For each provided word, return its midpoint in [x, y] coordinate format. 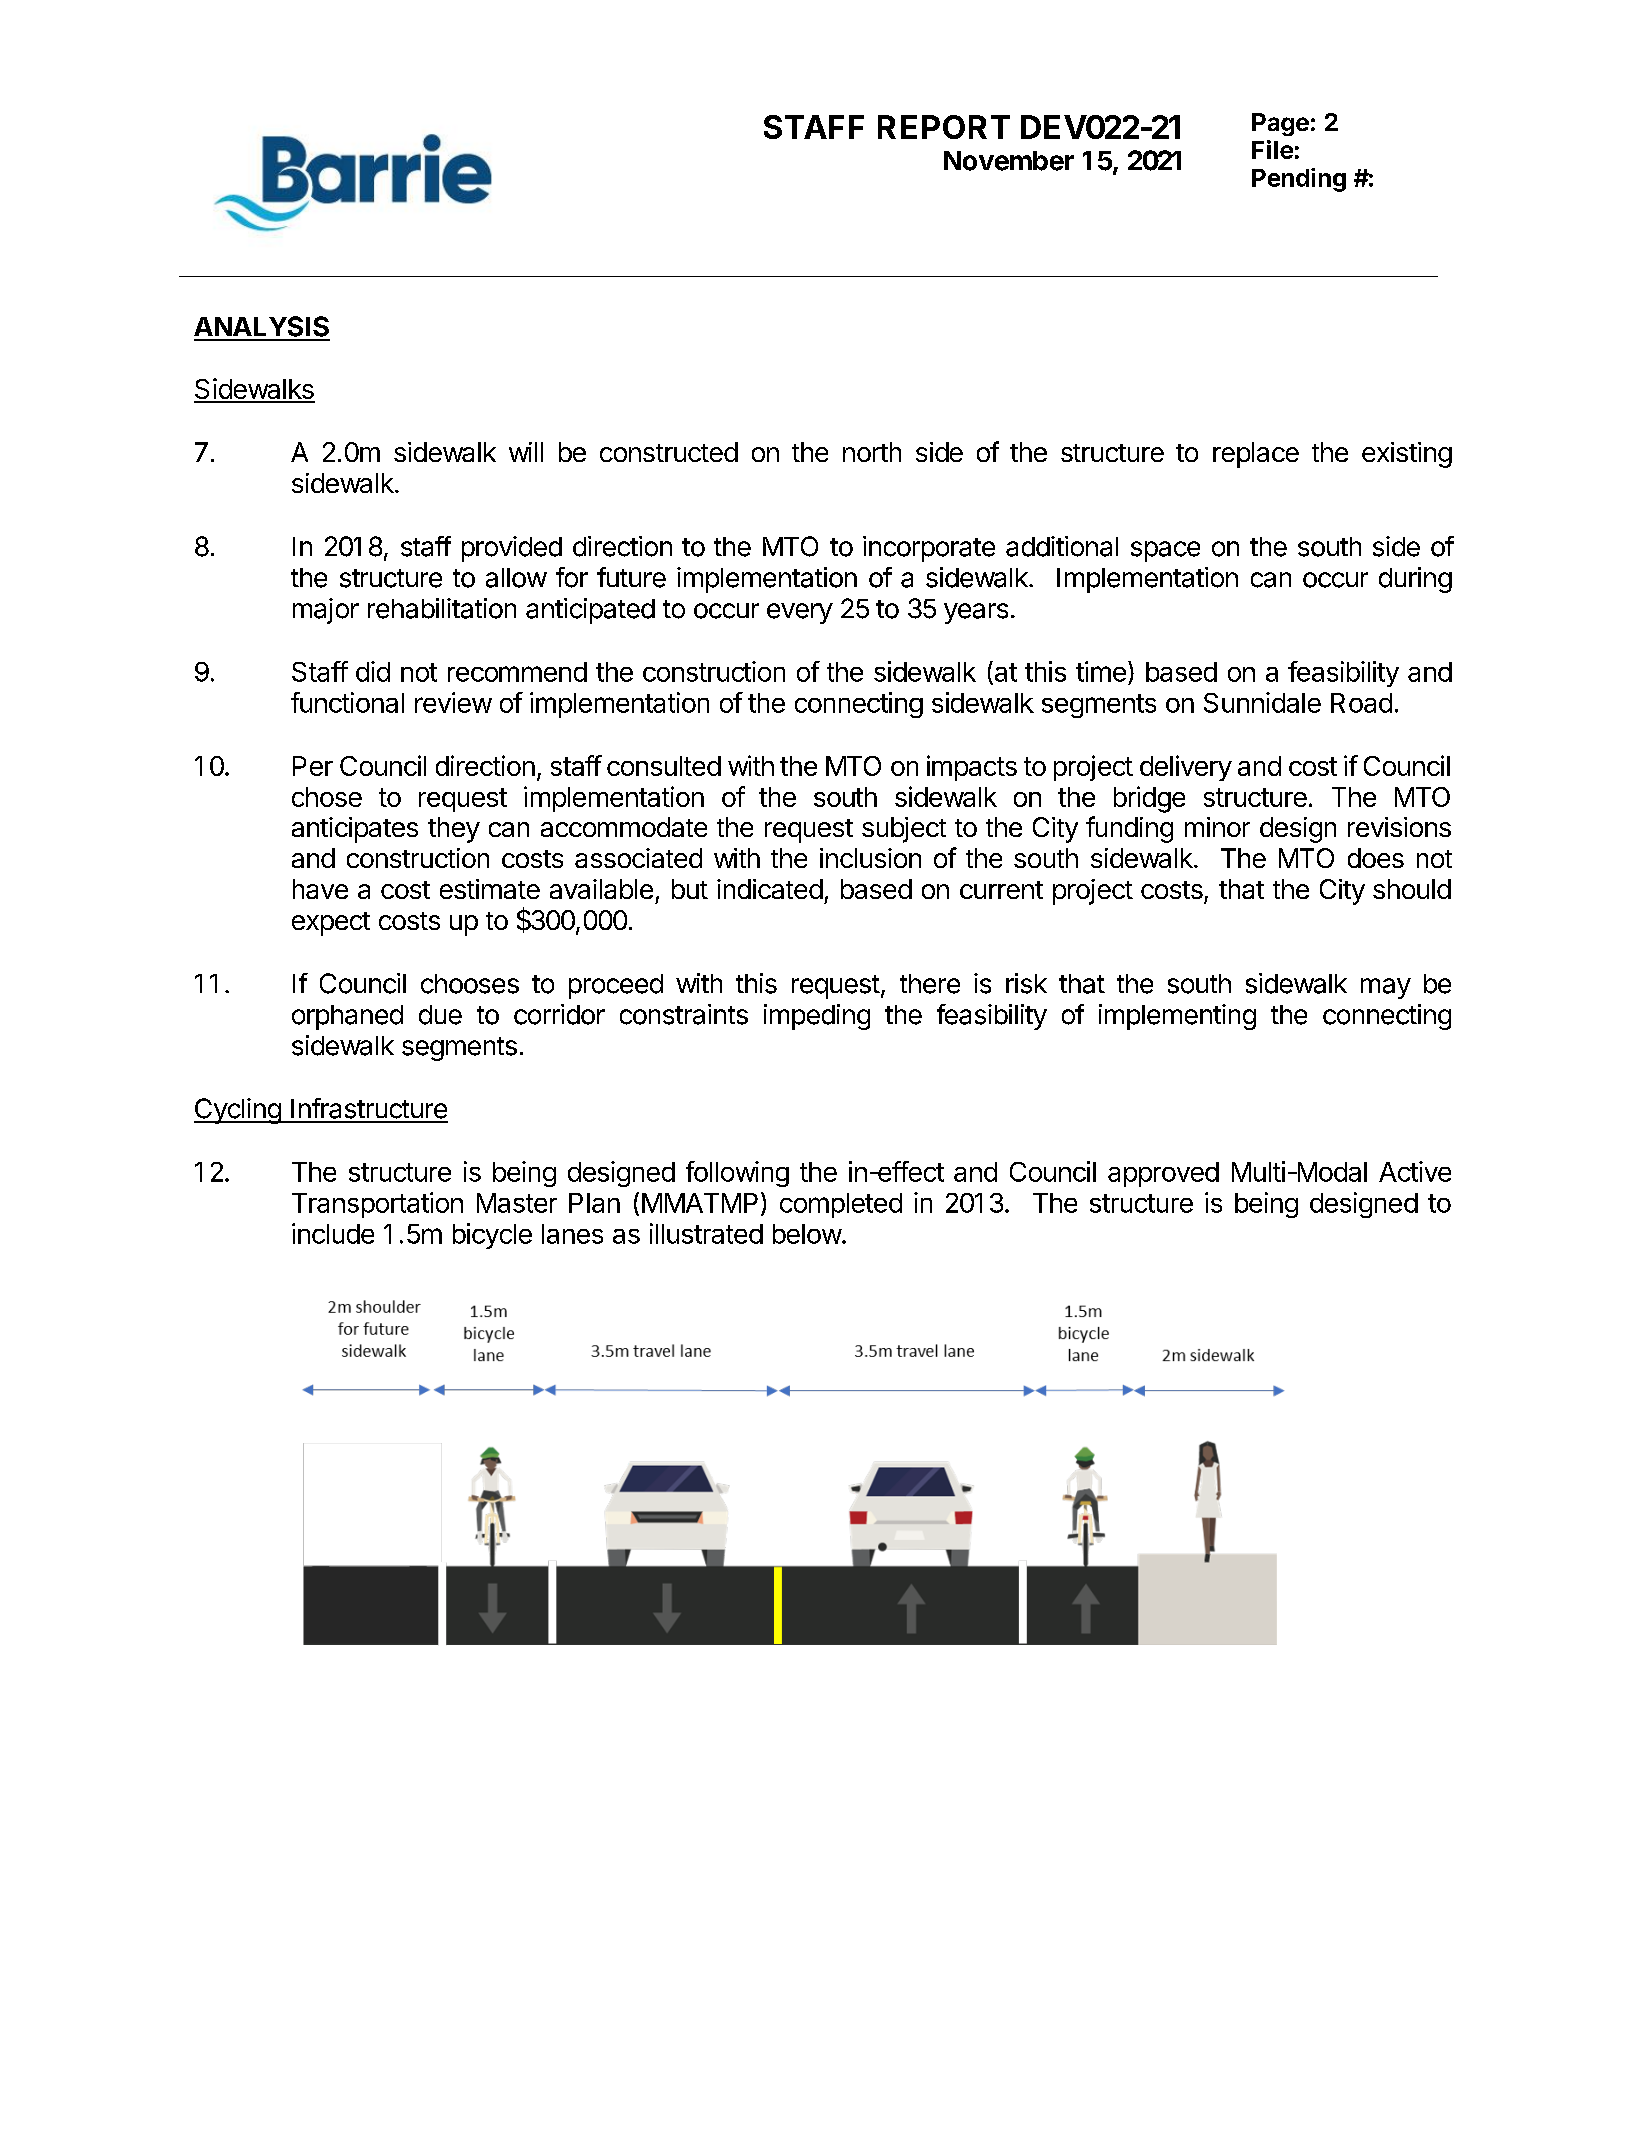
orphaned [347, 1017]
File [1272, 149]
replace [1256, 455]
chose [327, 797]
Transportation [377, 1205]
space [1165, 551]
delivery [1186, 768]
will [526, 452]
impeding [817, 1017]
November [1009, 161]
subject [904, 830]
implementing [1177, 1017]
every [800, 613]
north [872, 452]
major [326, 611]
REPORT [944, 127]
